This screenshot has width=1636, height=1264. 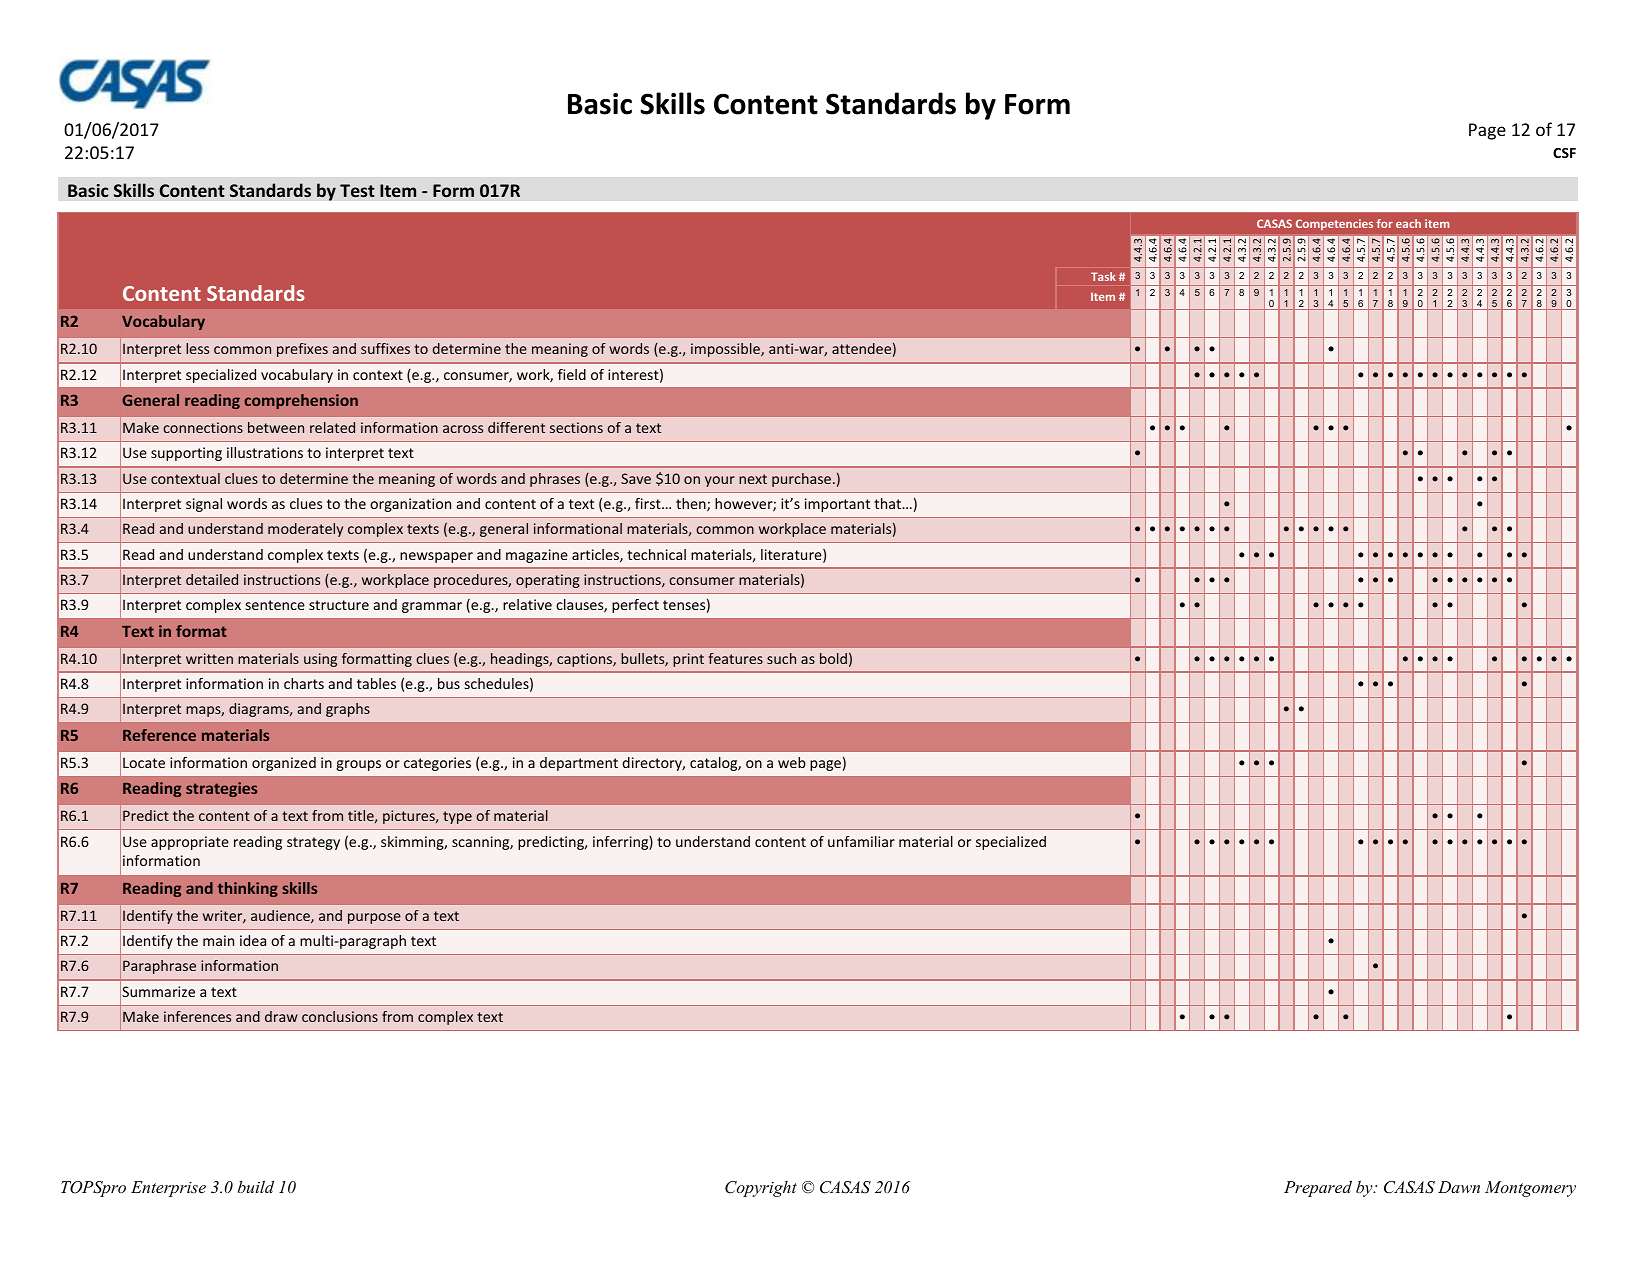 I want to click on idea, so click(x=253, y=940).
